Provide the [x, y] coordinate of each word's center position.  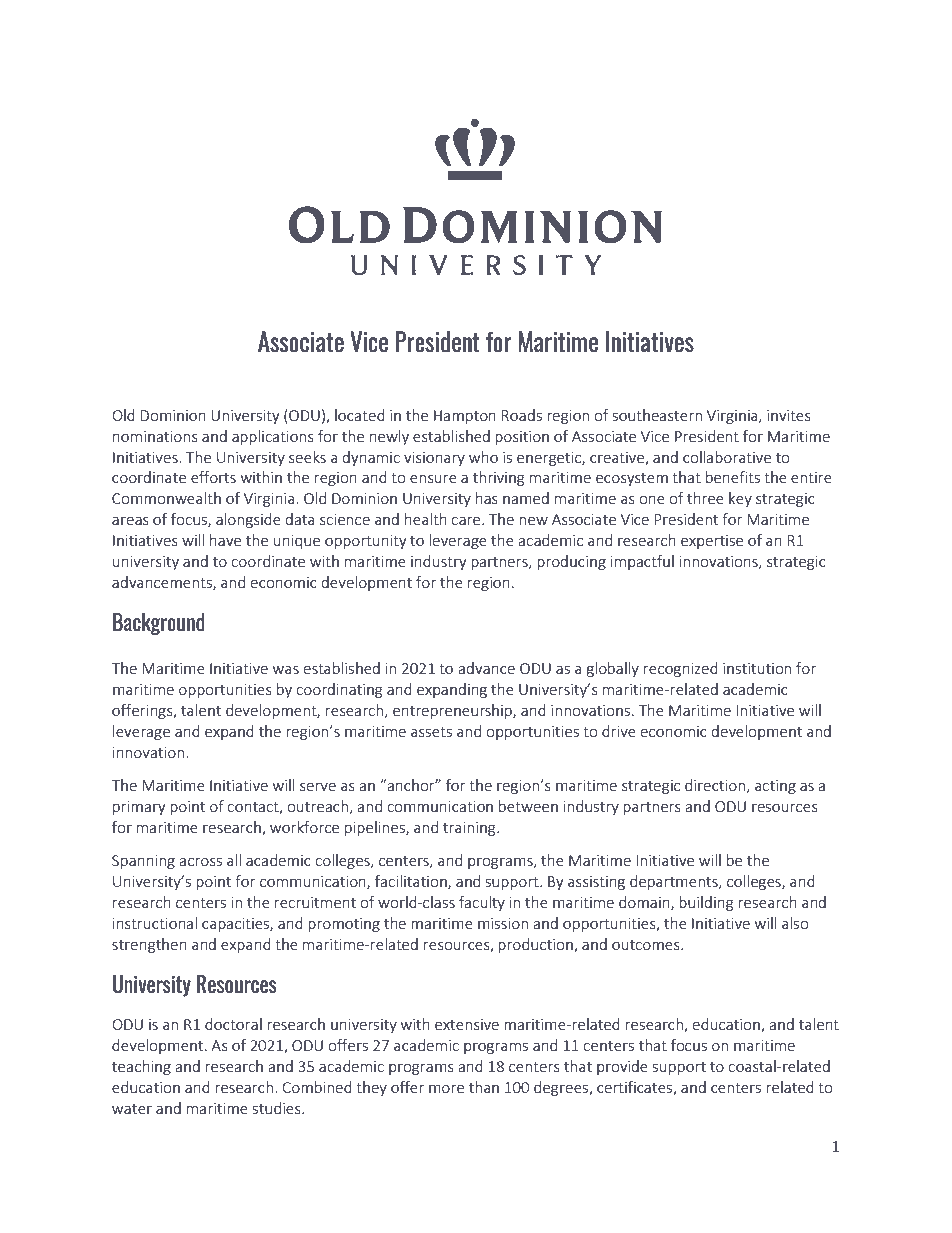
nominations [155, 436]
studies [278, 1108]
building [706, 903]
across [200, 862]
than [484, 1087]
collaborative [727, 457]
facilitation [412, 882]
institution [757, 668]
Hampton [465, 417]
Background [159, 624]
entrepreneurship [453, 711]
